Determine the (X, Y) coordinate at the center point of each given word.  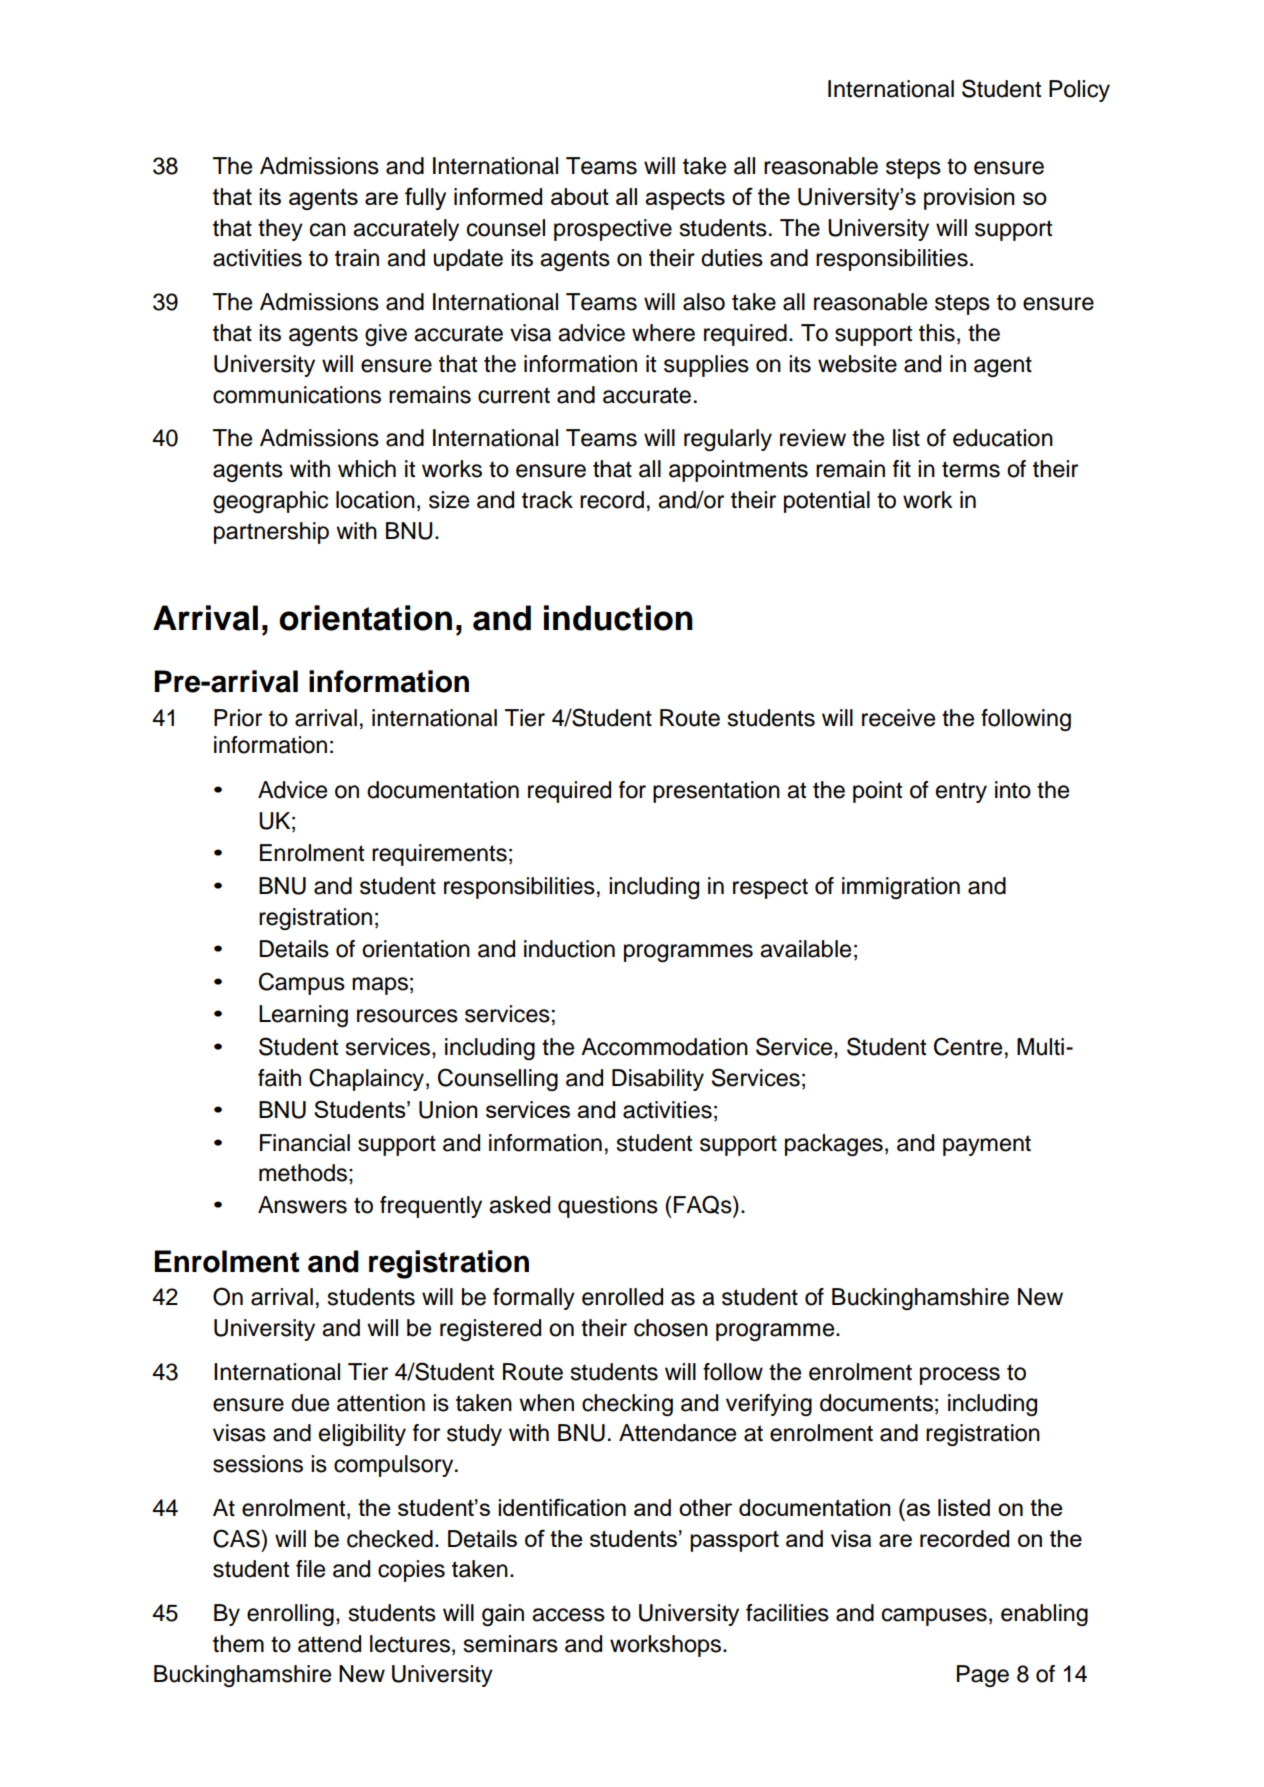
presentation (716, 792)
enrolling (290, 1615)
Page (983, 1676)
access (568, 1615)
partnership (271, 533)
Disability (658, 1080)
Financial (305, 1143)
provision (969, 199)
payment (987, 1145)
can (328, 230)
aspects (685, 199)
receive (898, 718)
